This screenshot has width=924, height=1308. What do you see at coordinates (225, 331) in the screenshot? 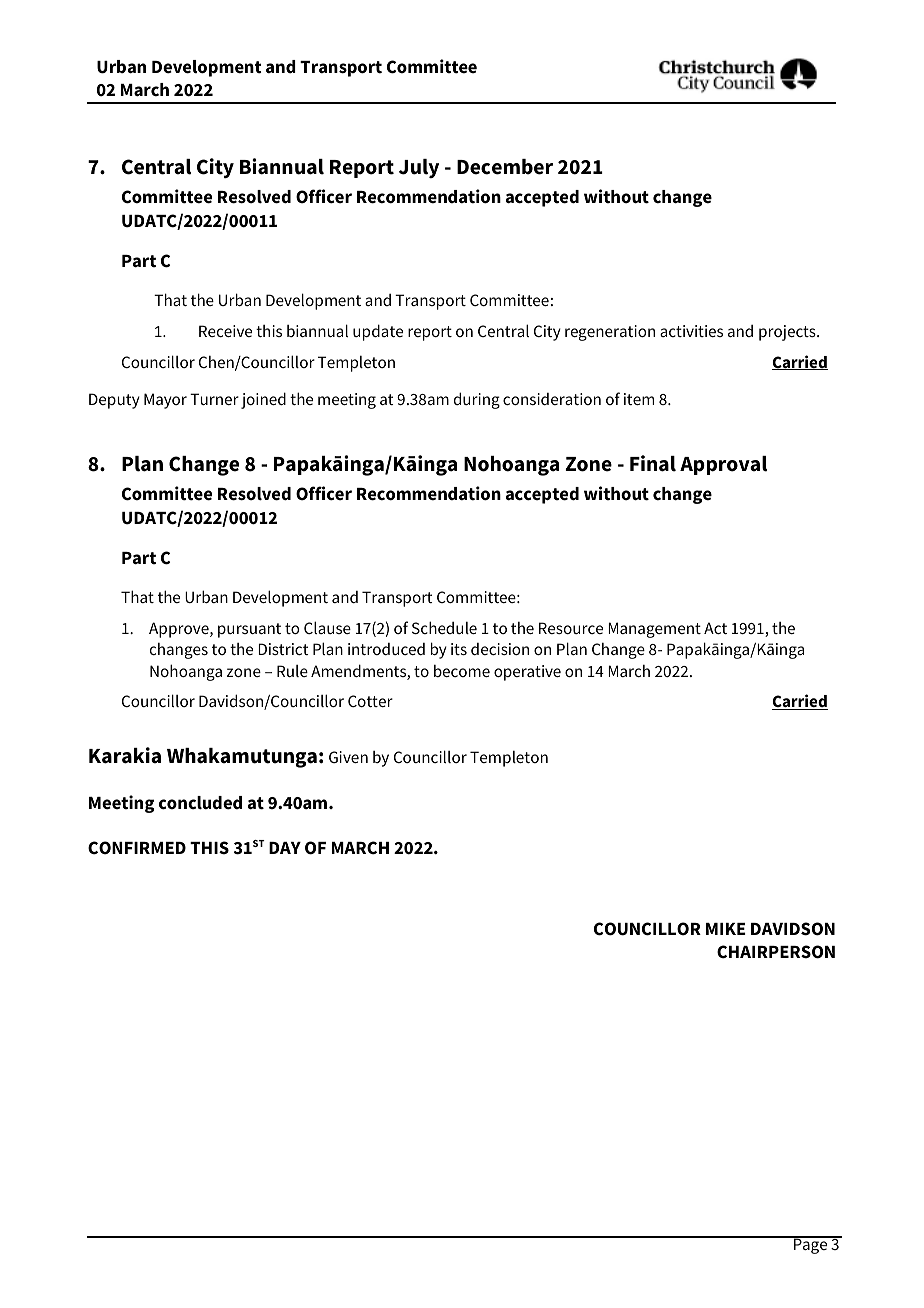
I see `Receive` at bounding box center [225, 331].
